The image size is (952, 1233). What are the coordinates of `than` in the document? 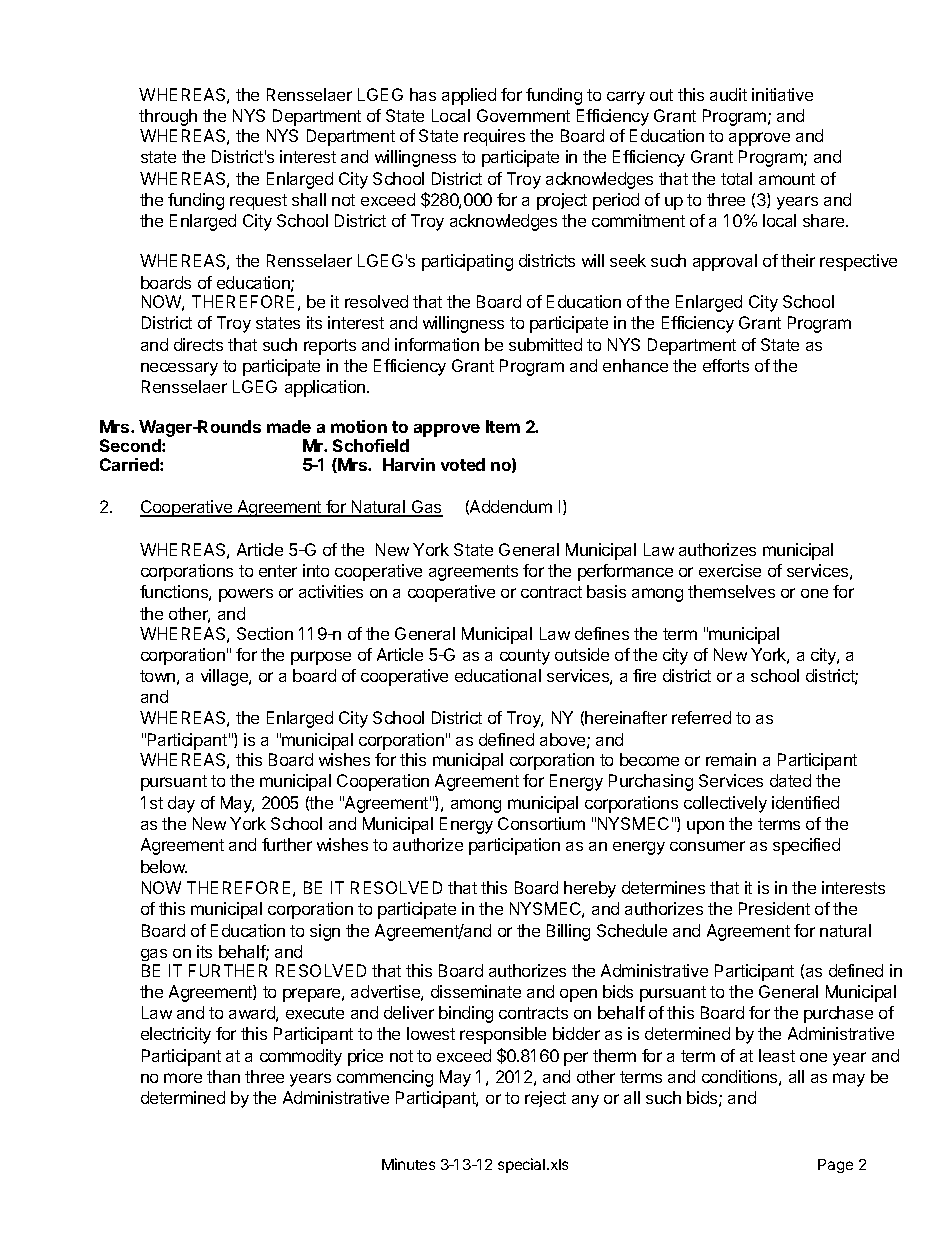 It's located at (223, 1076).
